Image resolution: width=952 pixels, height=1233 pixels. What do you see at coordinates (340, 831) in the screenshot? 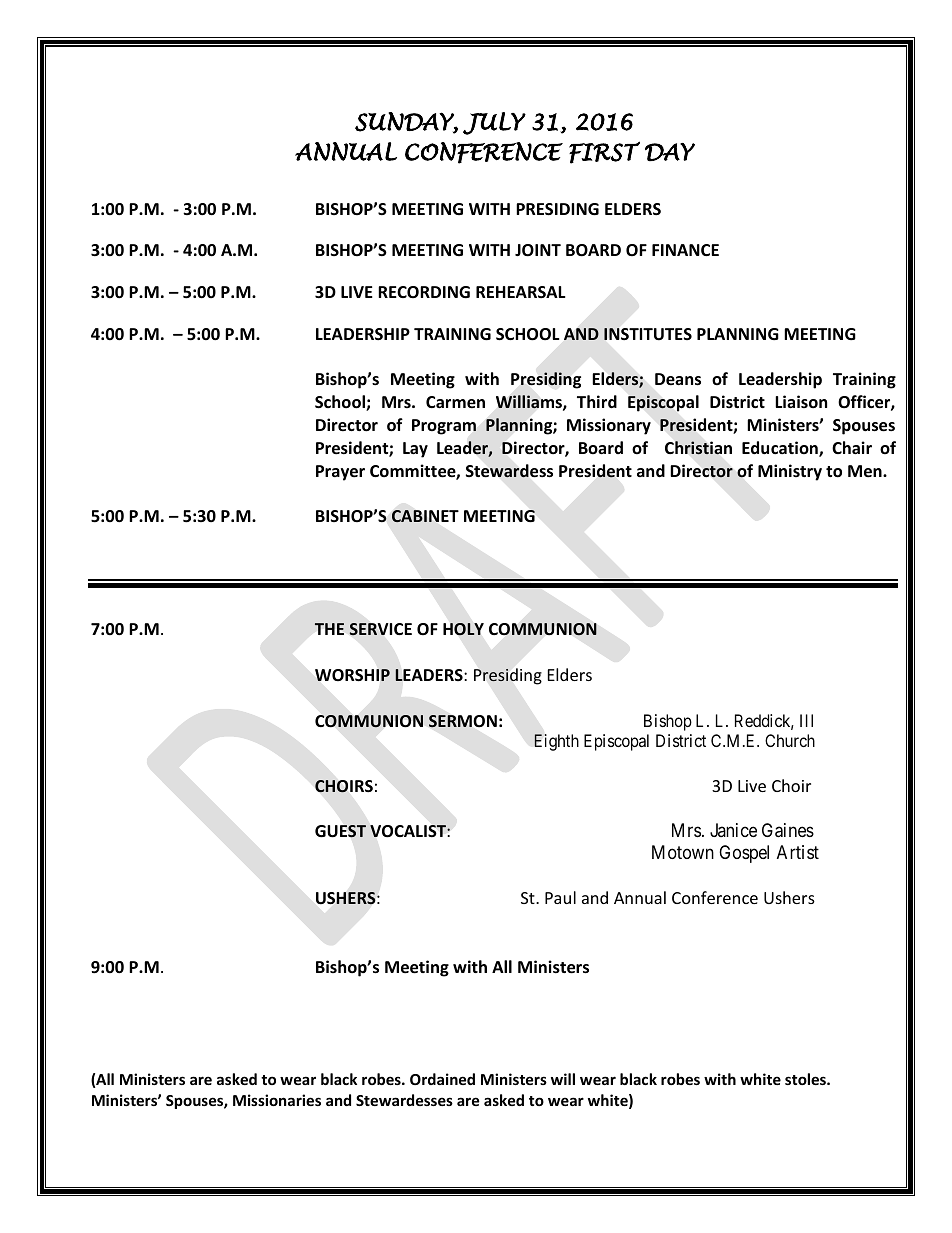
I see `GUEST` at bounding box center [340, 831].
